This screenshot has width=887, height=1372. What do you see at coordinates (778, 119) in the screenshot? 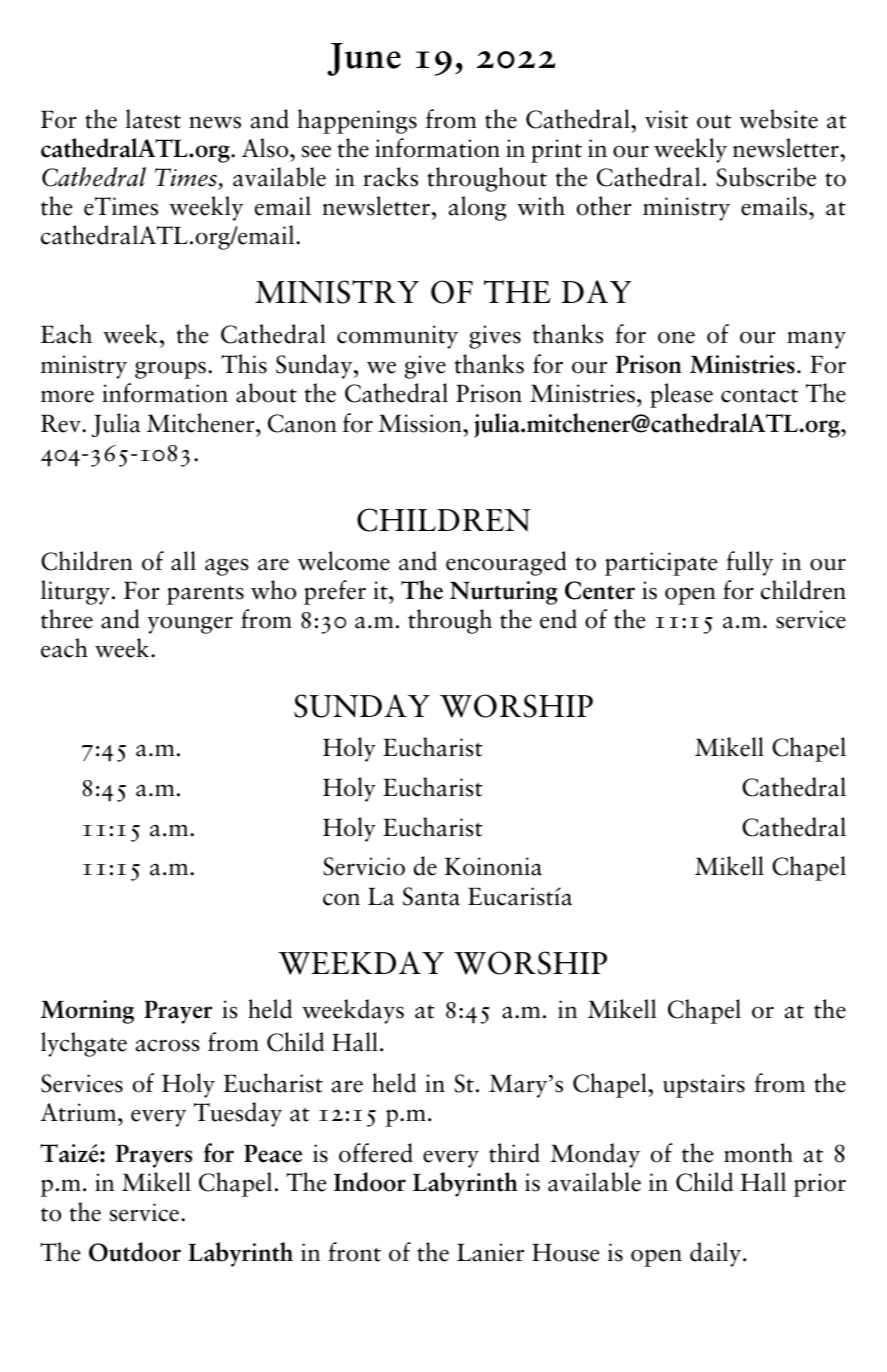
I see `website` at bounding box center [778, 119].
